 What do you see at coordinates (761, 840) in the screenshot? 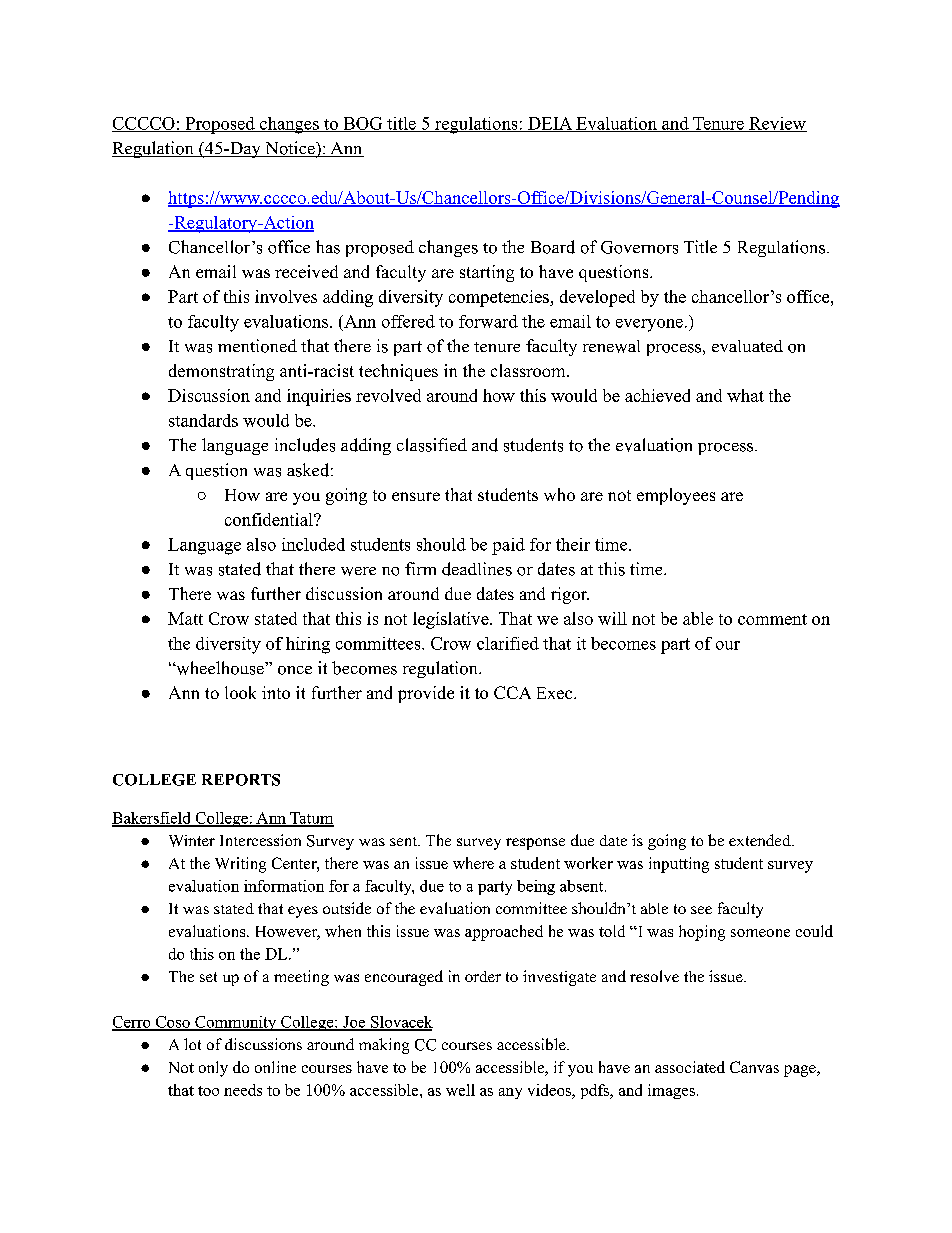
I see `extended` at bounding box center [761, 840].
